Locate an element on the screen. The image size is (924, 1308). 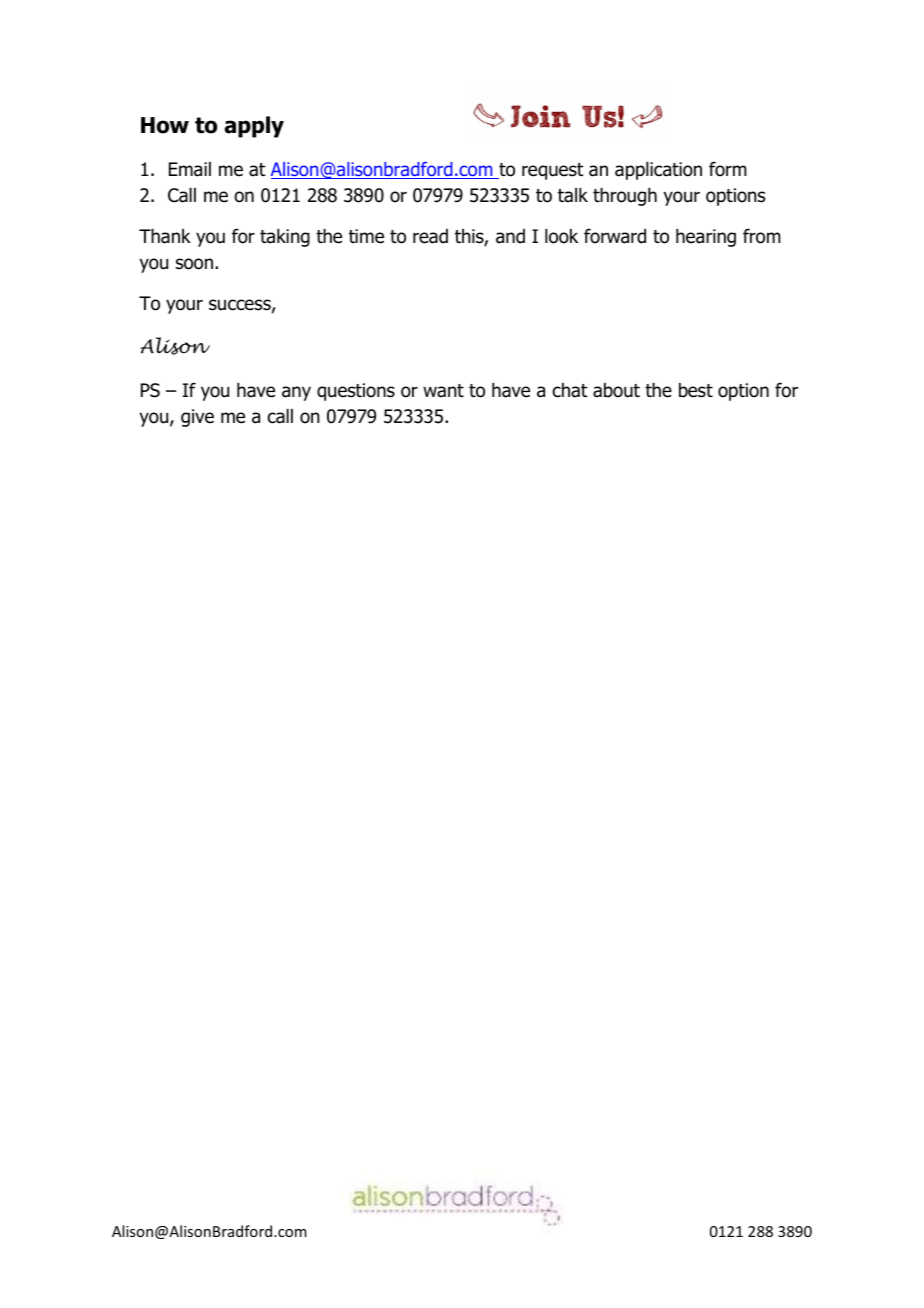
any is located at coordinates (296, 393).
